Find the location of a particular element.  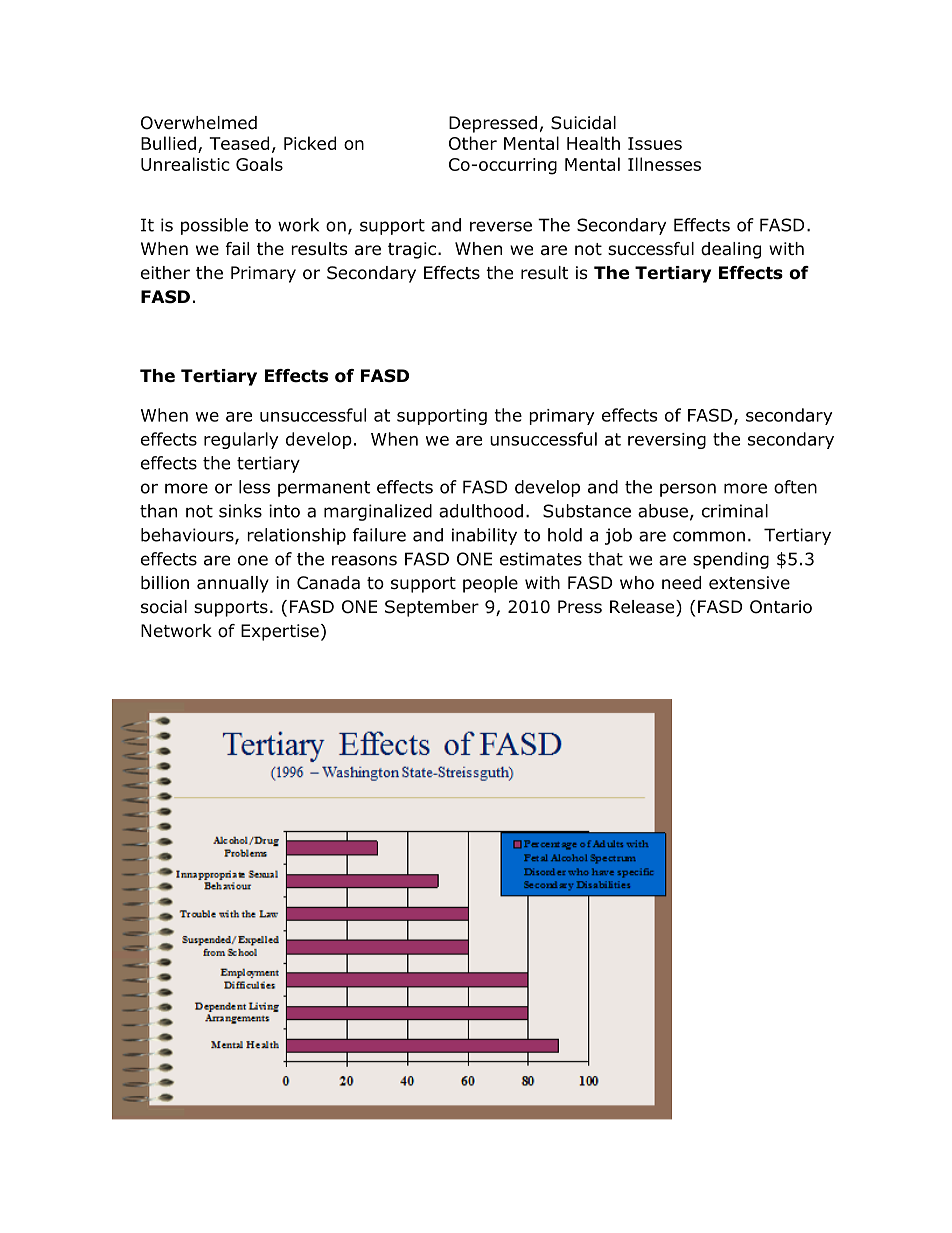

Teased is located at coordinates (239, 143).
